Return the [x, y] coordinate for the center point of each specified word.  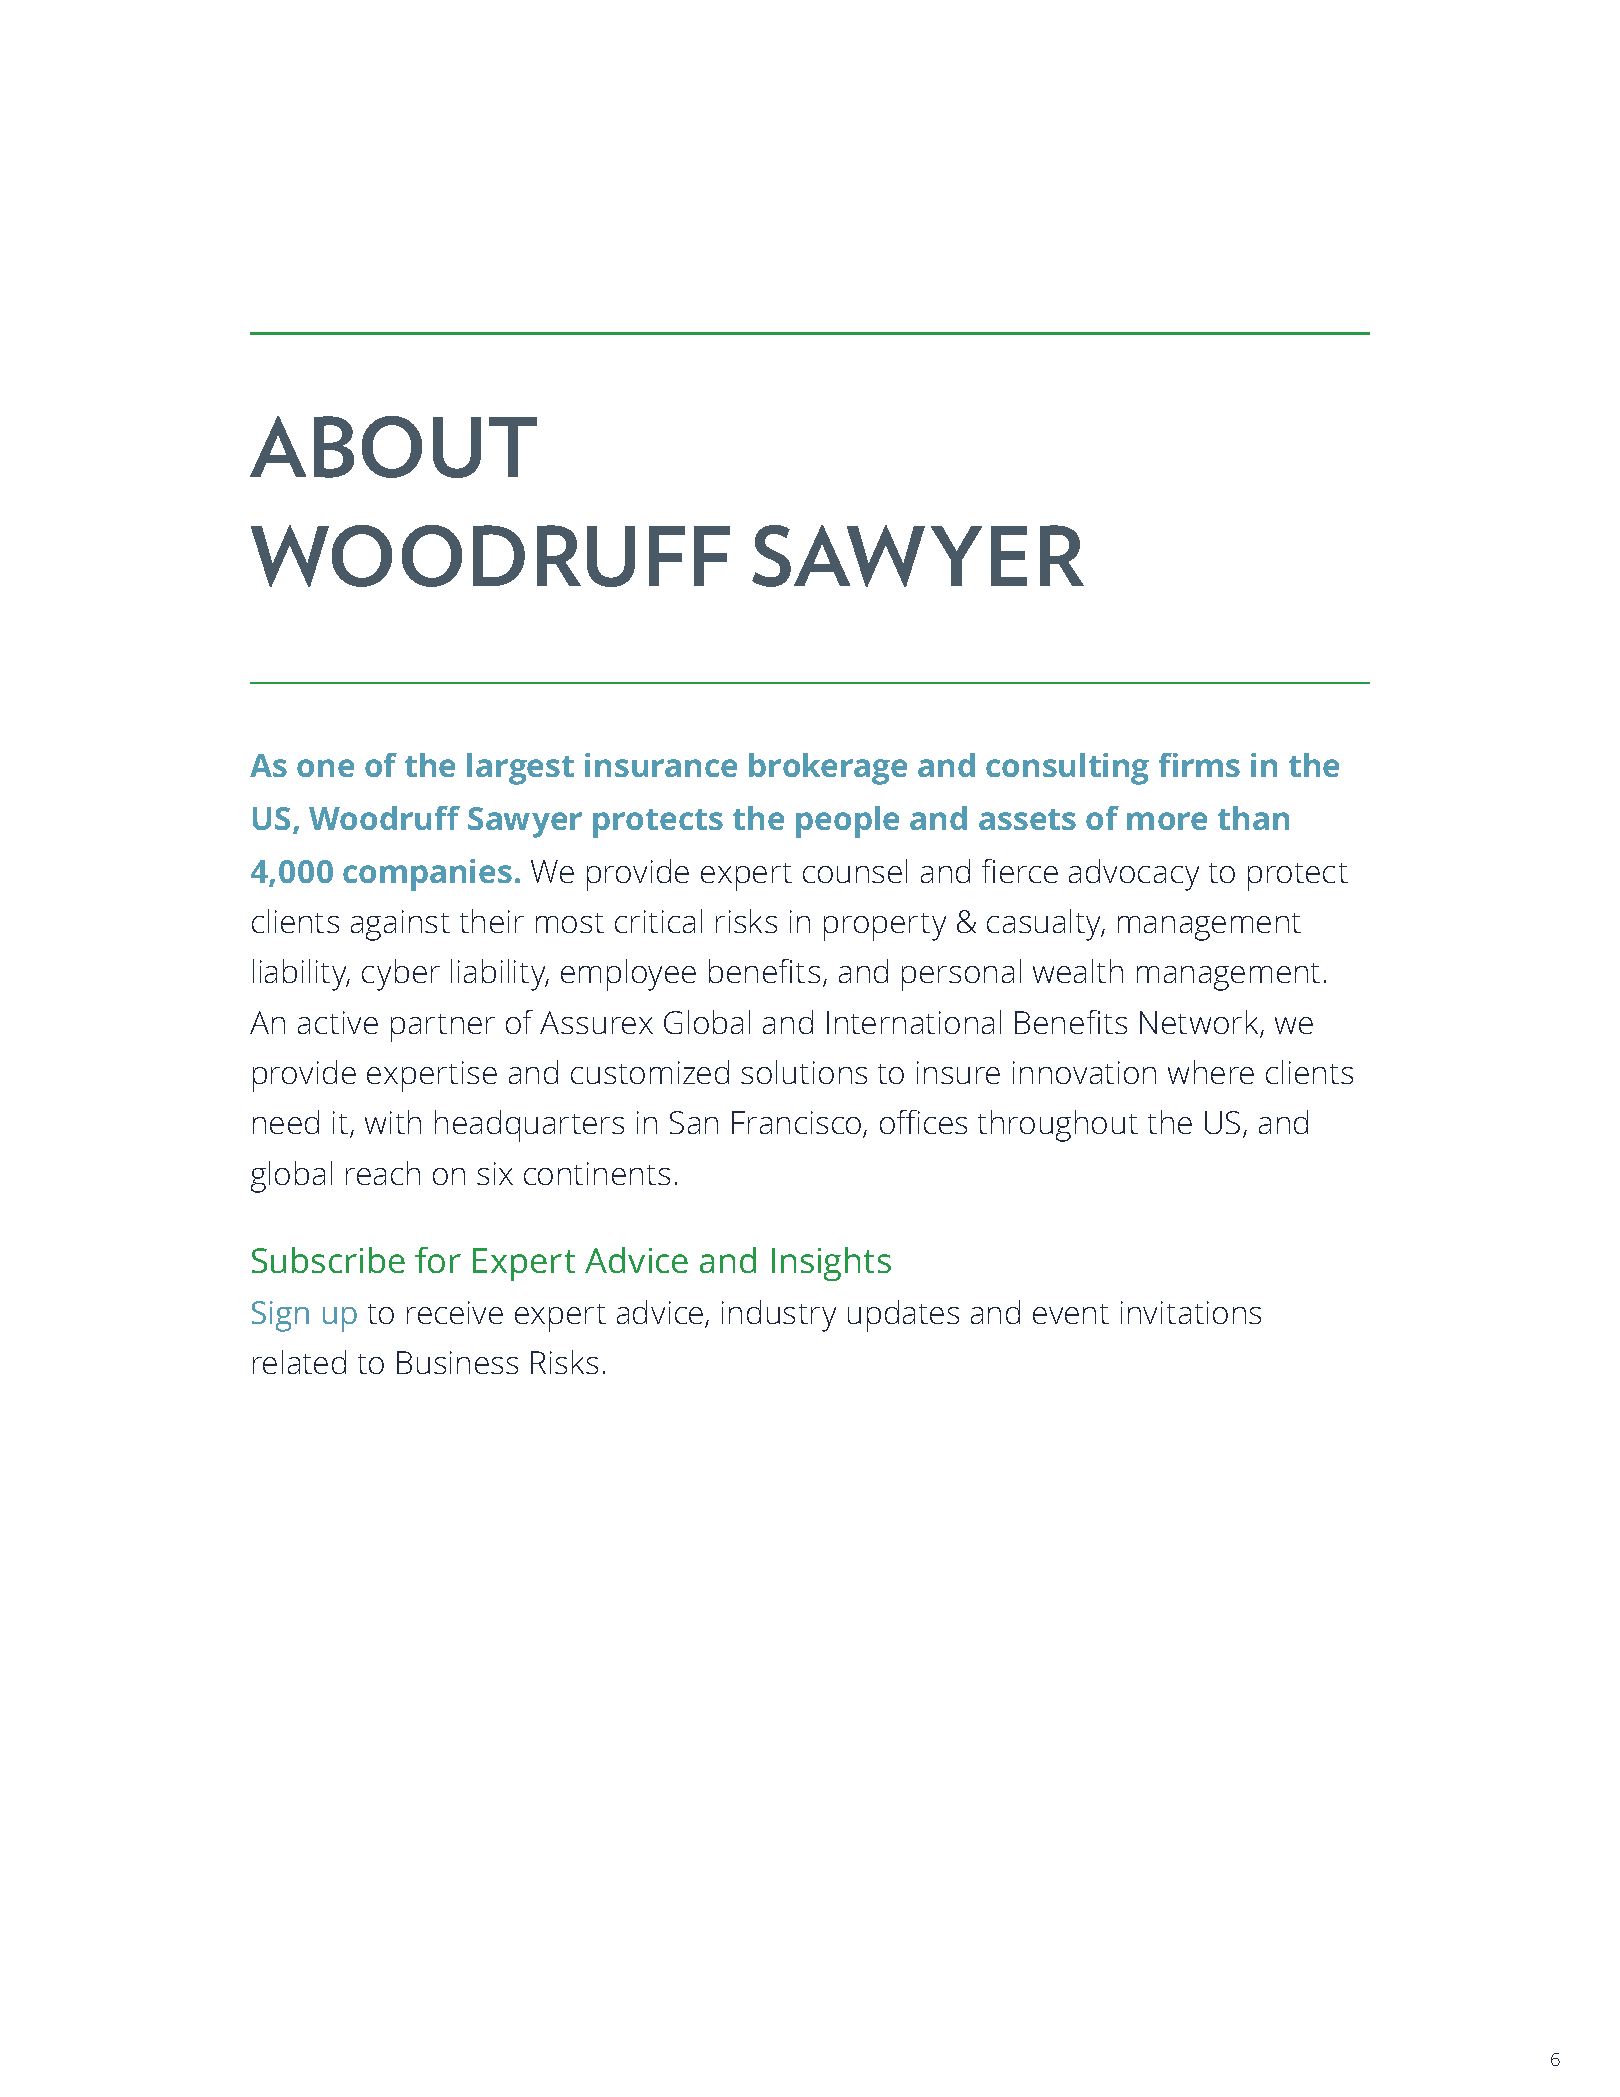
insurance [661, 765]
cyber [401, 975]
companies [427, 875]
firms [1199, 765]
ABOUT [393, 447]
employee [628, 975]
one [325, 768]
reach [383, 1173]
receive [455, 1312]
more [1167, 821]
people [847, 822]
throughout [1058, 1126]
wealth [1078, 971]
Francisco [798, 1124]
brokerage [828, 769]
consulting [1067, 769]
